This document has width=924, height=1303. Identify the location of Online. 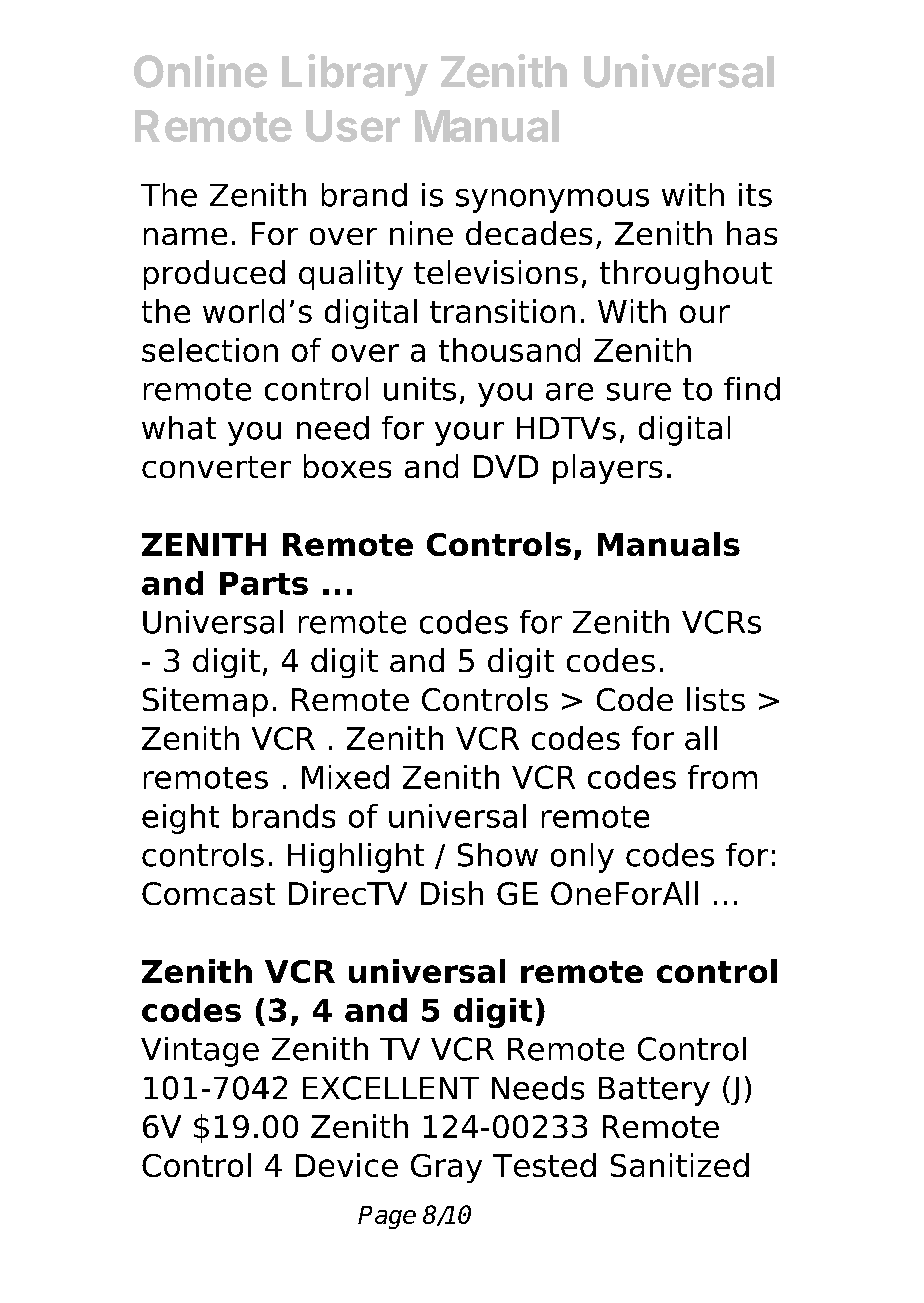
(200, 71).
